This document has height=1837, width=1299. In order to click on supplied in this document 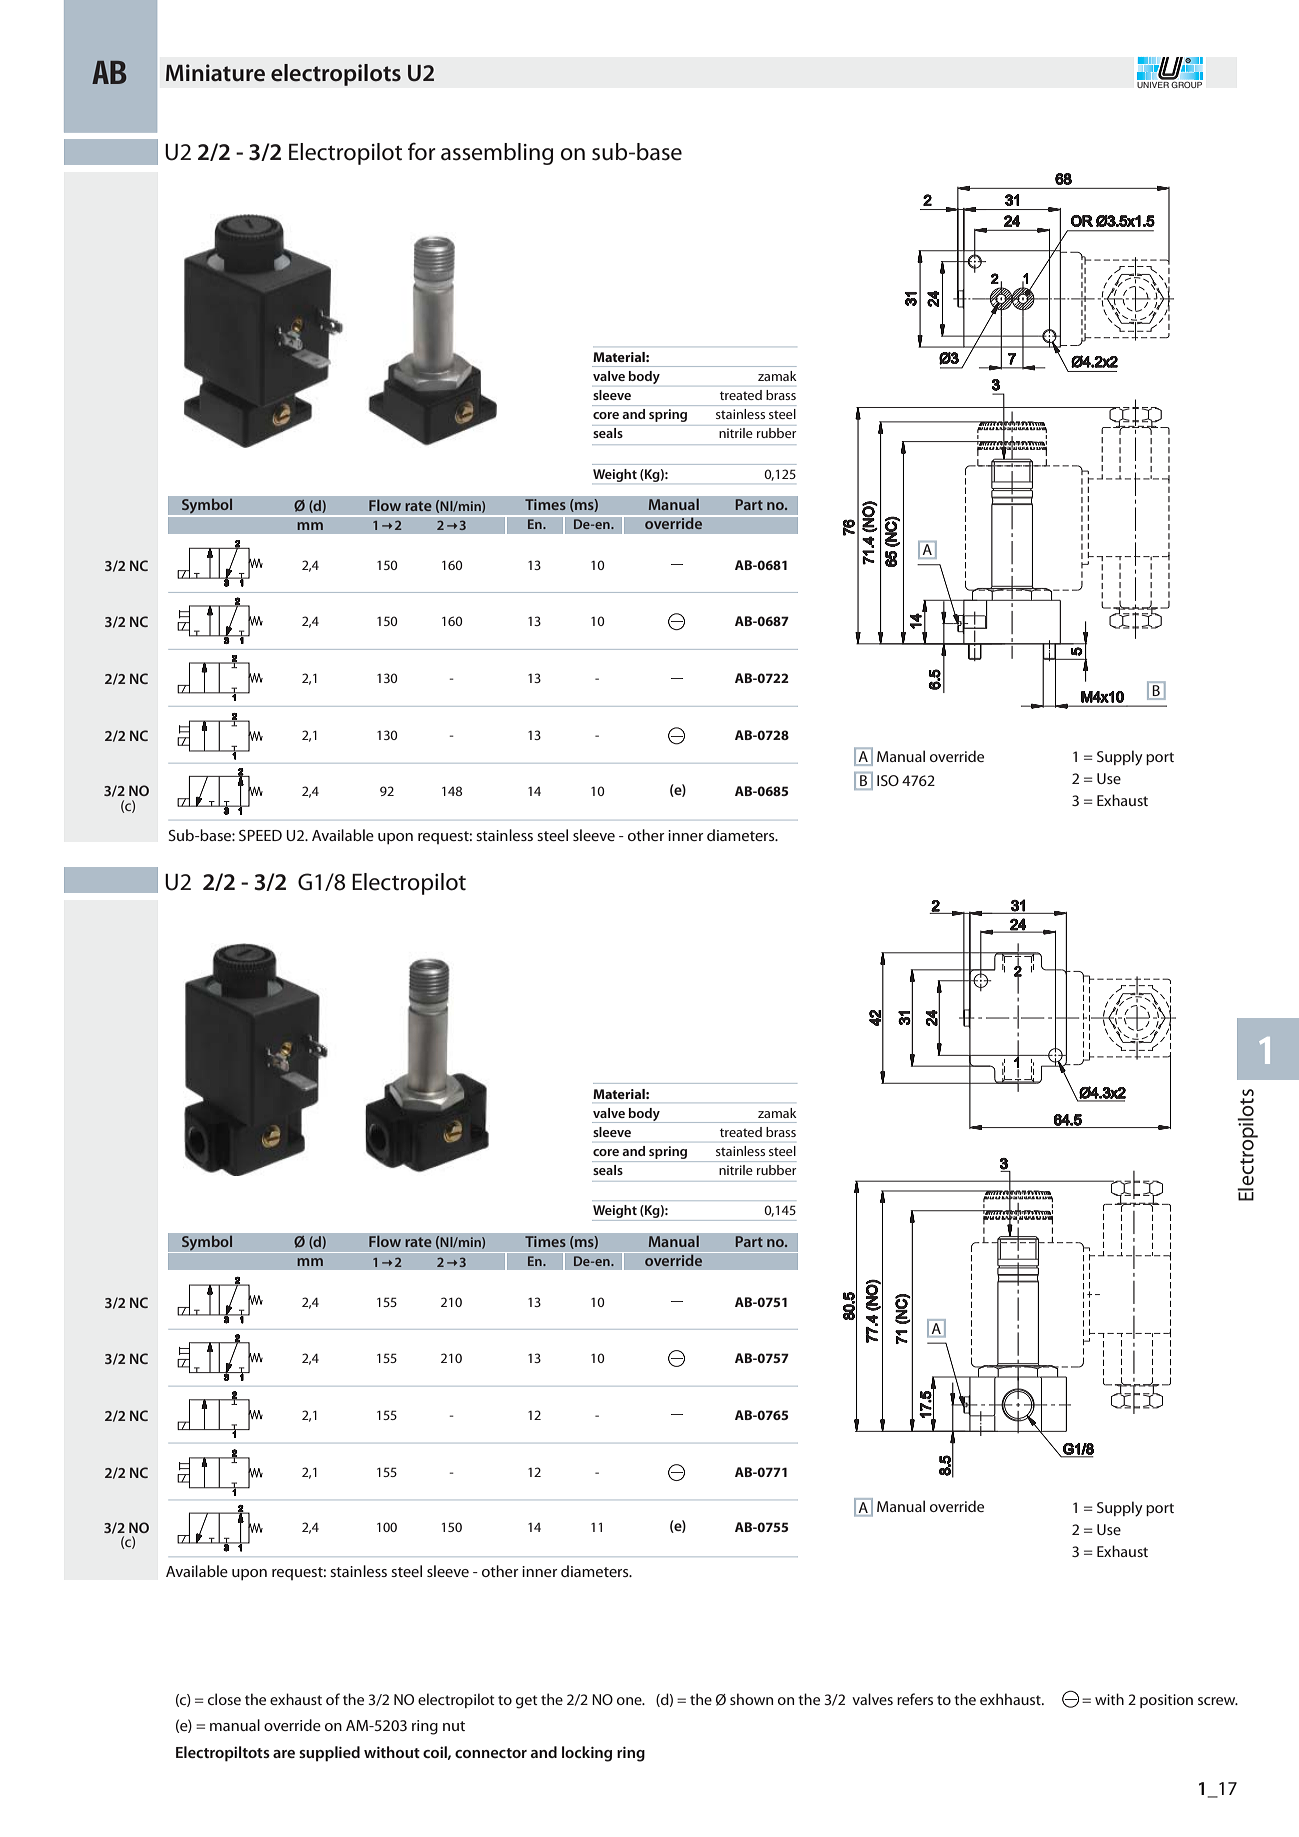, I will do `click(329, 1754)`.
